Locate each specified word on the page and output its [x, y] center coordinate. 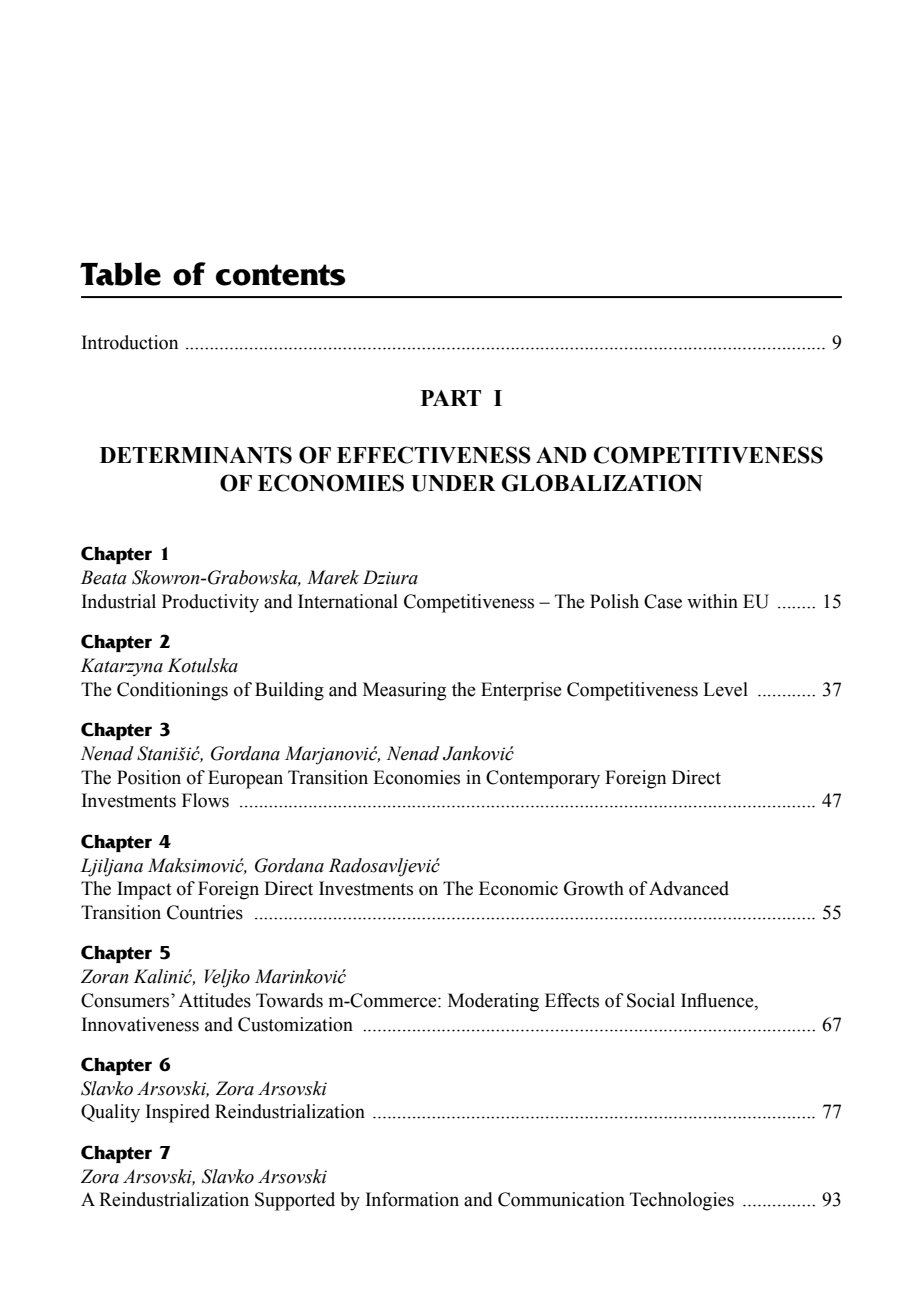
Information [412, 1199]
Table [120, 274]
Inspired [178, 1113]
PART [451, 398]
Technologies [682, 1201]
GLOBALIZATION [602, 483]
